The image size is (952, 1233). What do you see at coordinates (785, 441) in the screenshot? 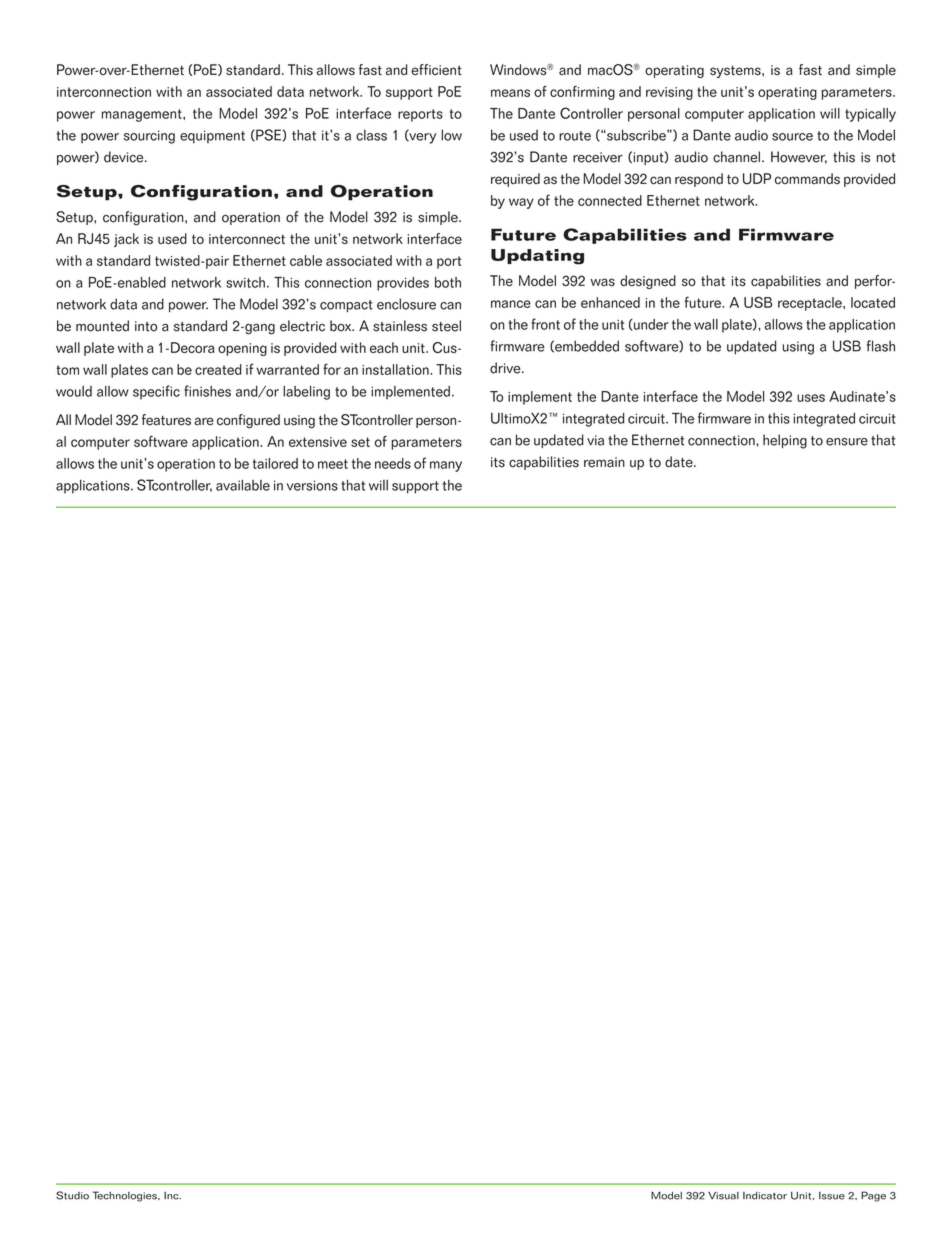
I see `helping` at bounding box center [785, 441].
